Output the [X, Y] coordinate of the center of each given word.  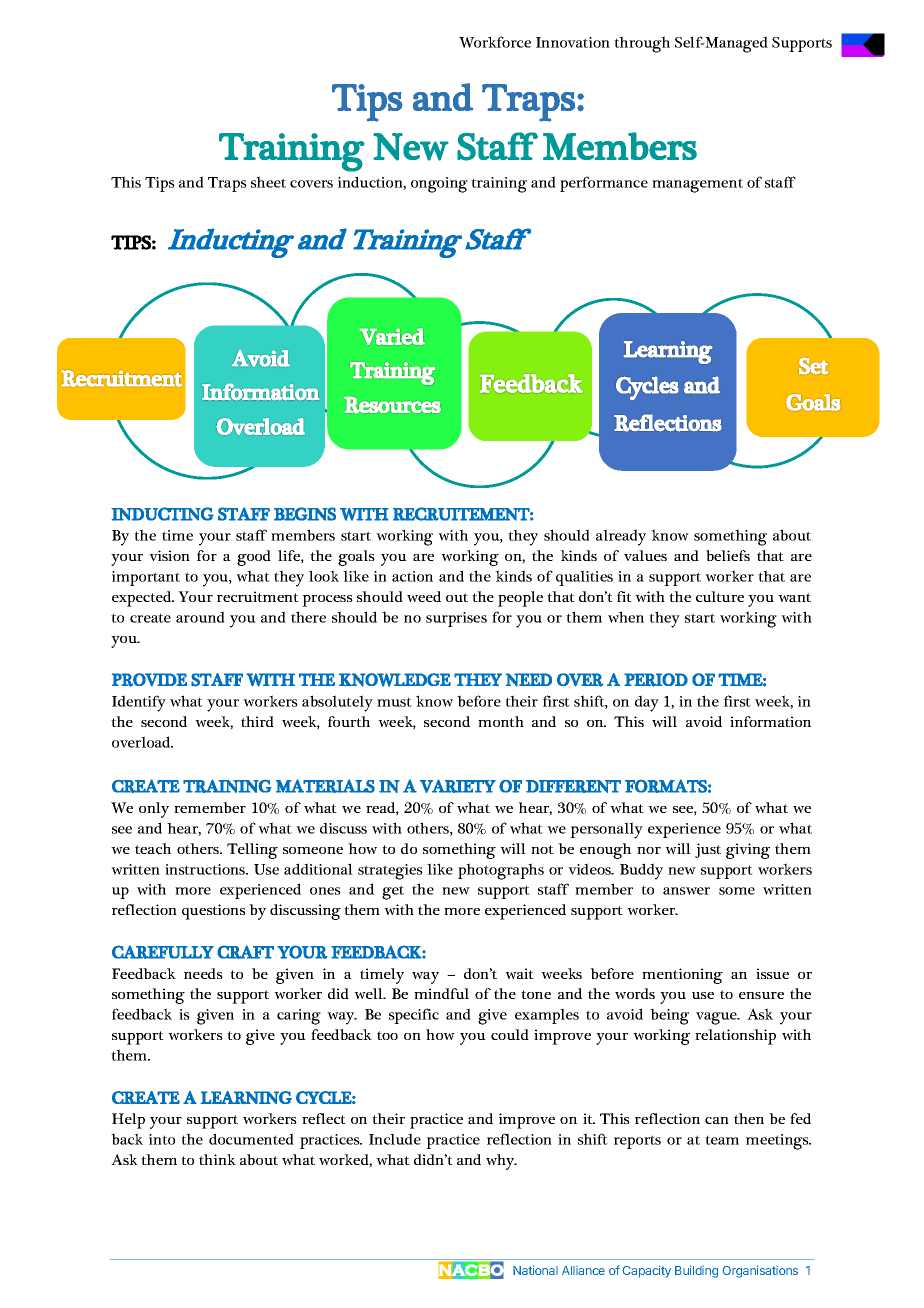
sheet [268, 182]
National [535, 1270]
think [217, 1159]
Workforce [495, 42]
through [642, 44]
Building [696, 1271]
